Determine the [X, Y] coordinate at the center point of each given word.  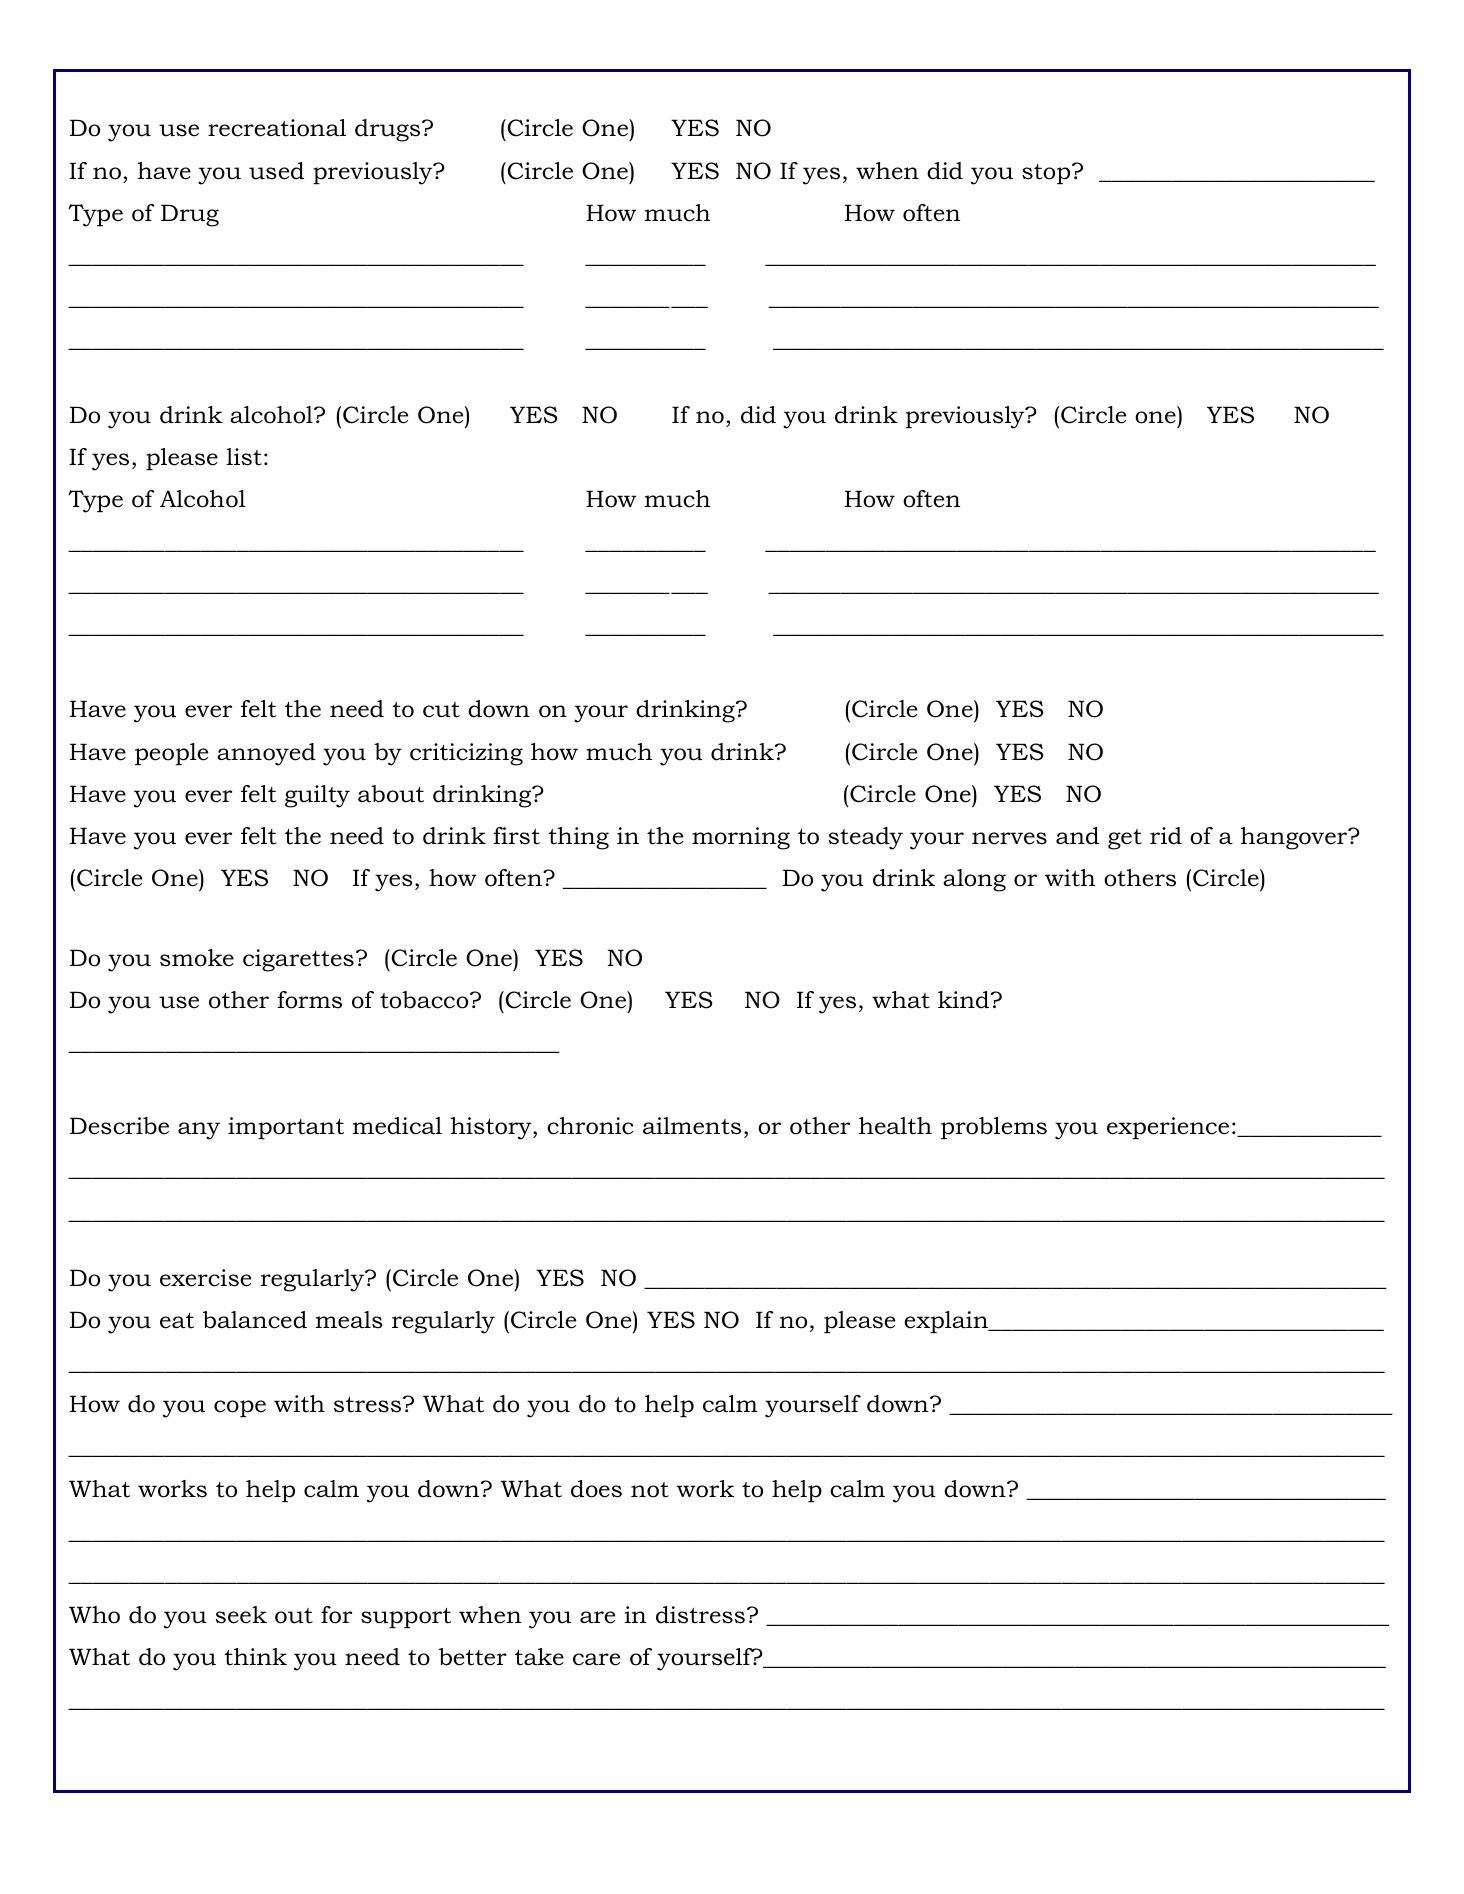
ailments [692, 1126]
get [1125, 839]
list [244, 457]
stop [1047, 174]
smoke [197, 958]
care [596, 1659]
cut [441, 710]
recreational [277, 128]
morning [741, 838]
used [276, 171]
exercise [205, 1278]
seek [241, 1615]
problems [994, 1128]
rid [1166, 836]
